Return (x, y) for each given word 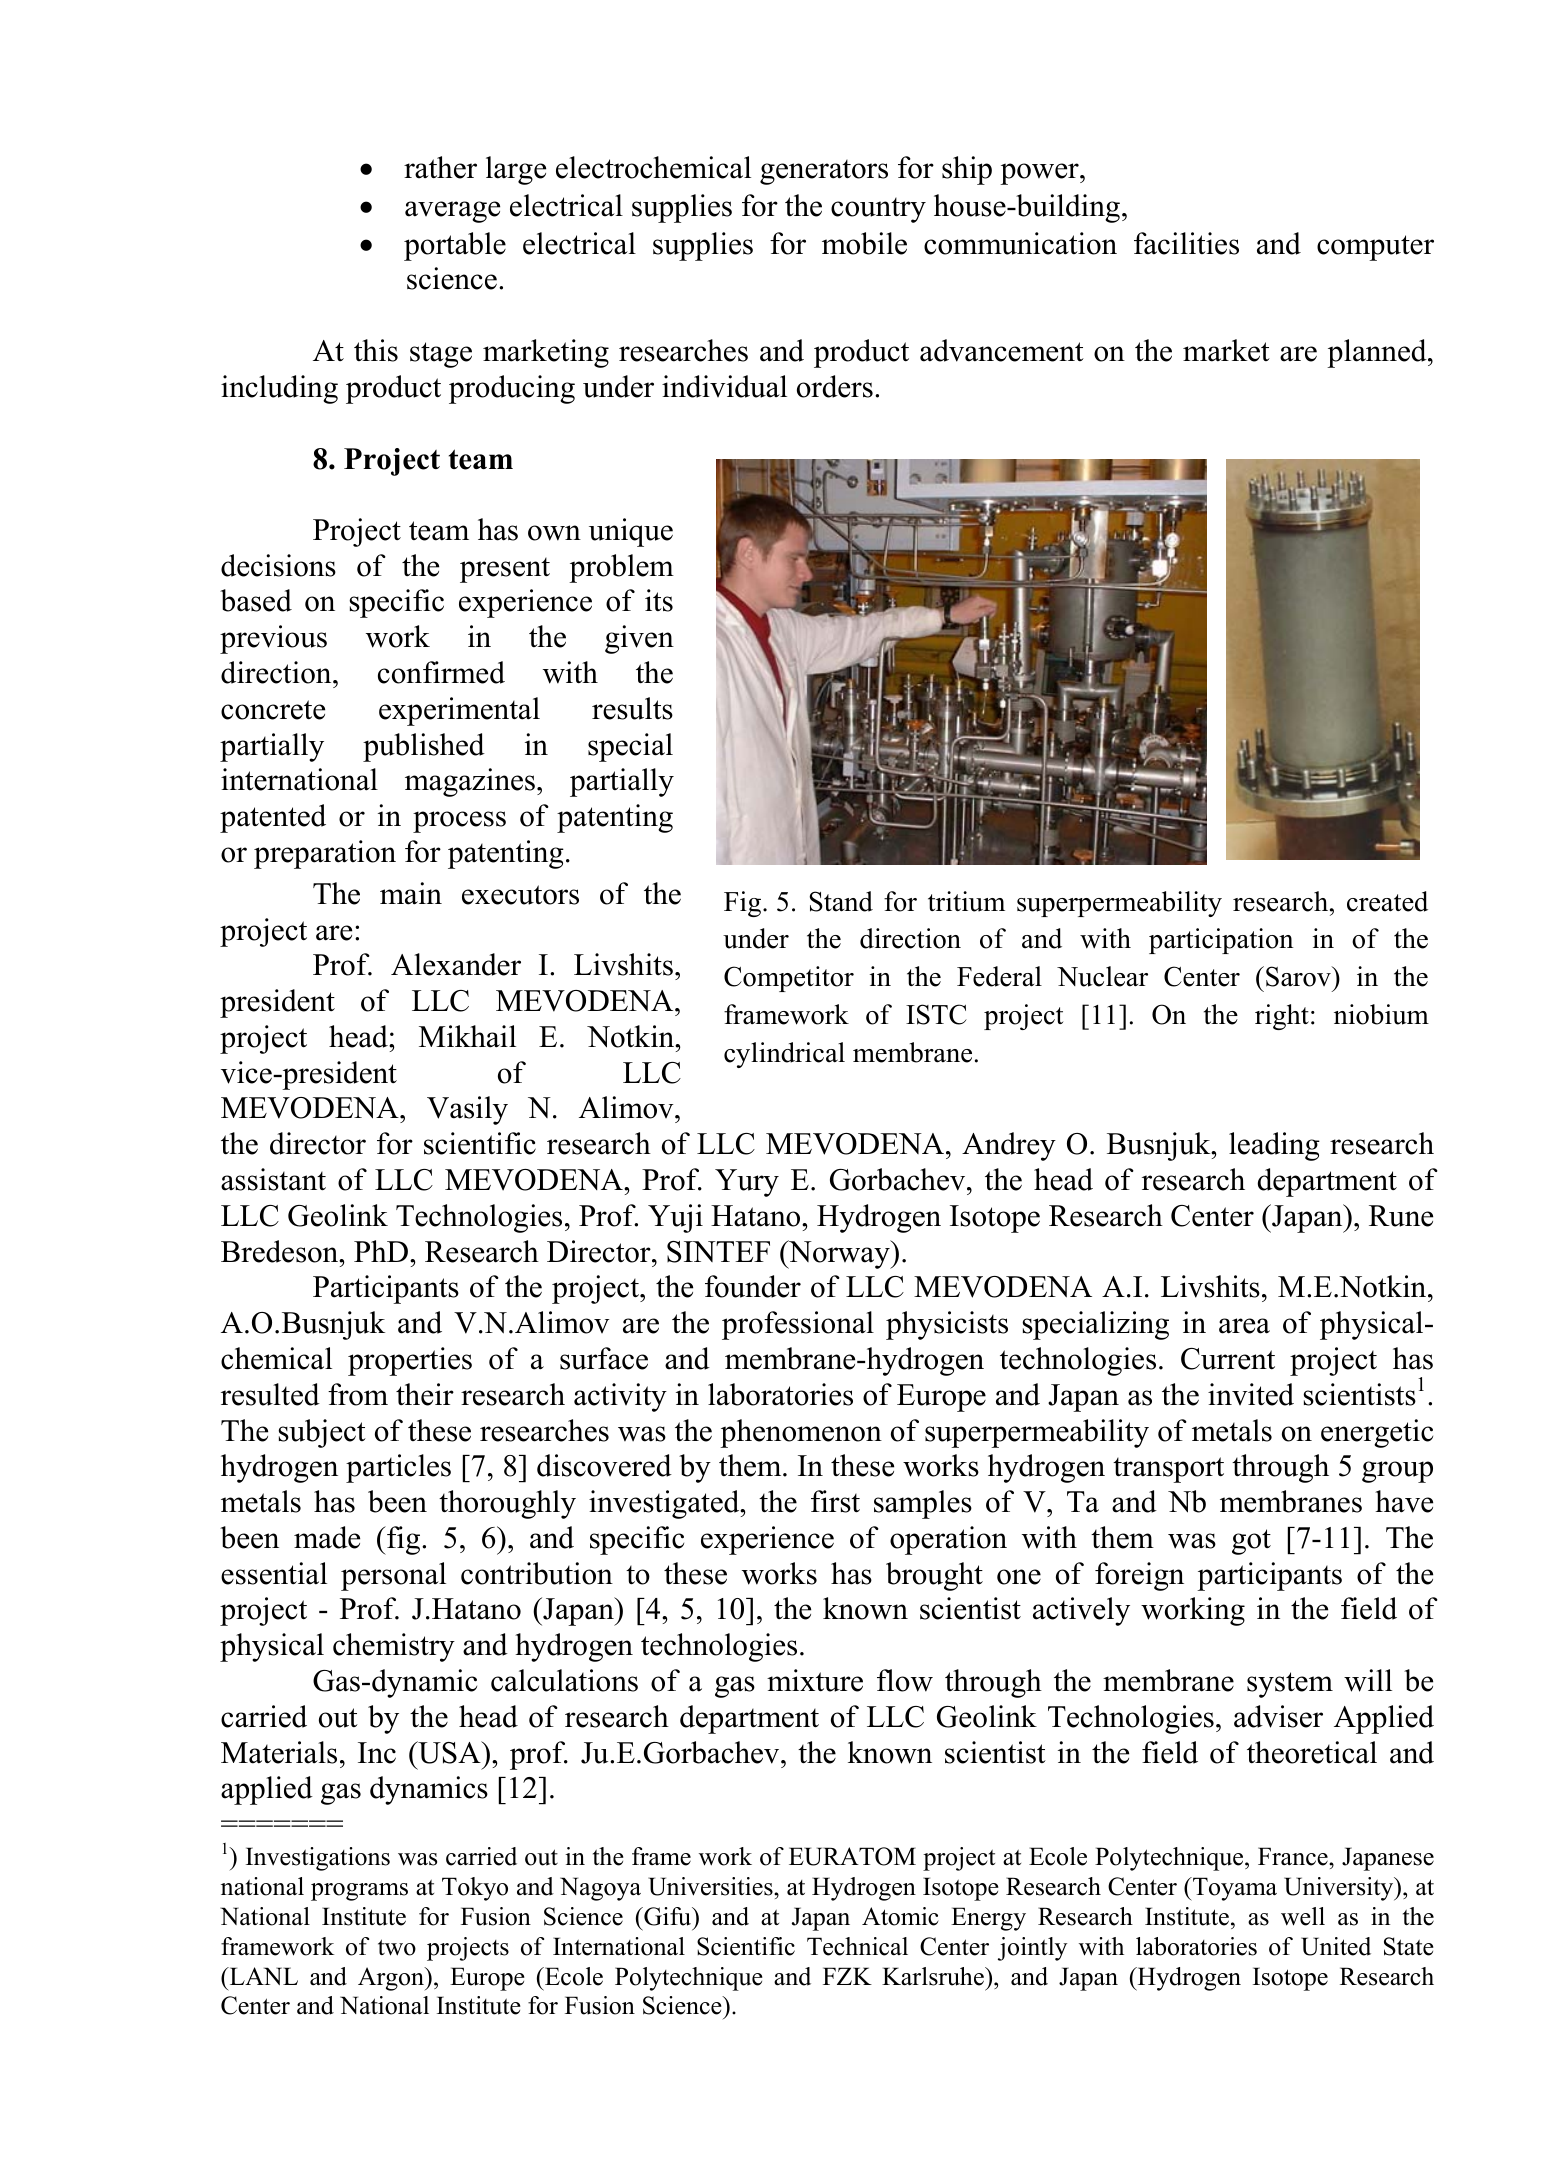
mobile (864, 243)
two (397, 1947)
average (452, 212)
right (1282, 1017)
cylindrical (784, 1055)
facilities (1186, 243)
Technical (857, 1946)
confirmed (441, 672)
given (639, 639)
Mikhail (467, 1036)
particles (398, 1468)
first (835, 1501)
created (1387, 901)
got (1251, 1542)
